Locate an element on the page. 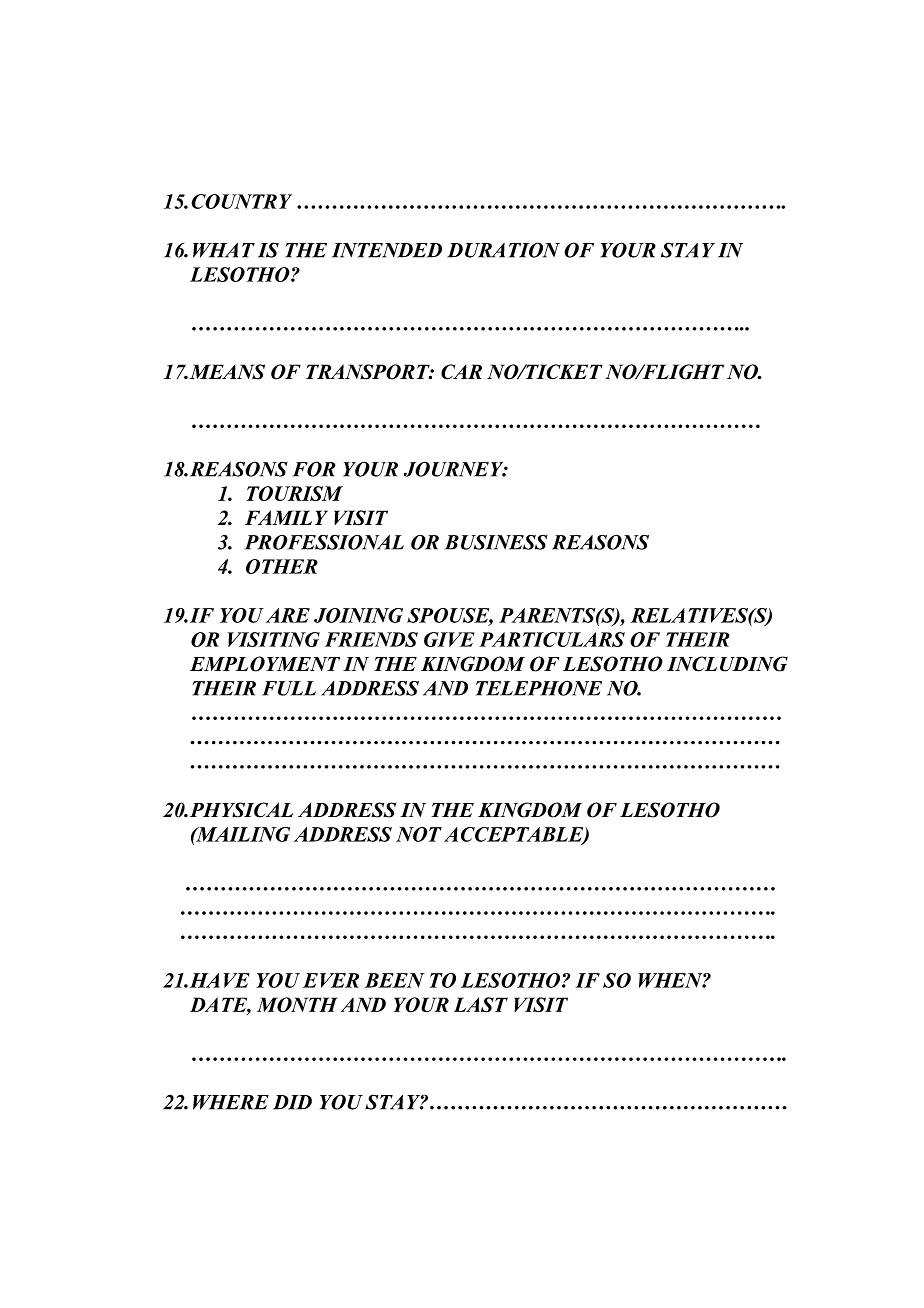 The width and height of the document is (924, 1308). CAR is located at coordinates (461, 372).
